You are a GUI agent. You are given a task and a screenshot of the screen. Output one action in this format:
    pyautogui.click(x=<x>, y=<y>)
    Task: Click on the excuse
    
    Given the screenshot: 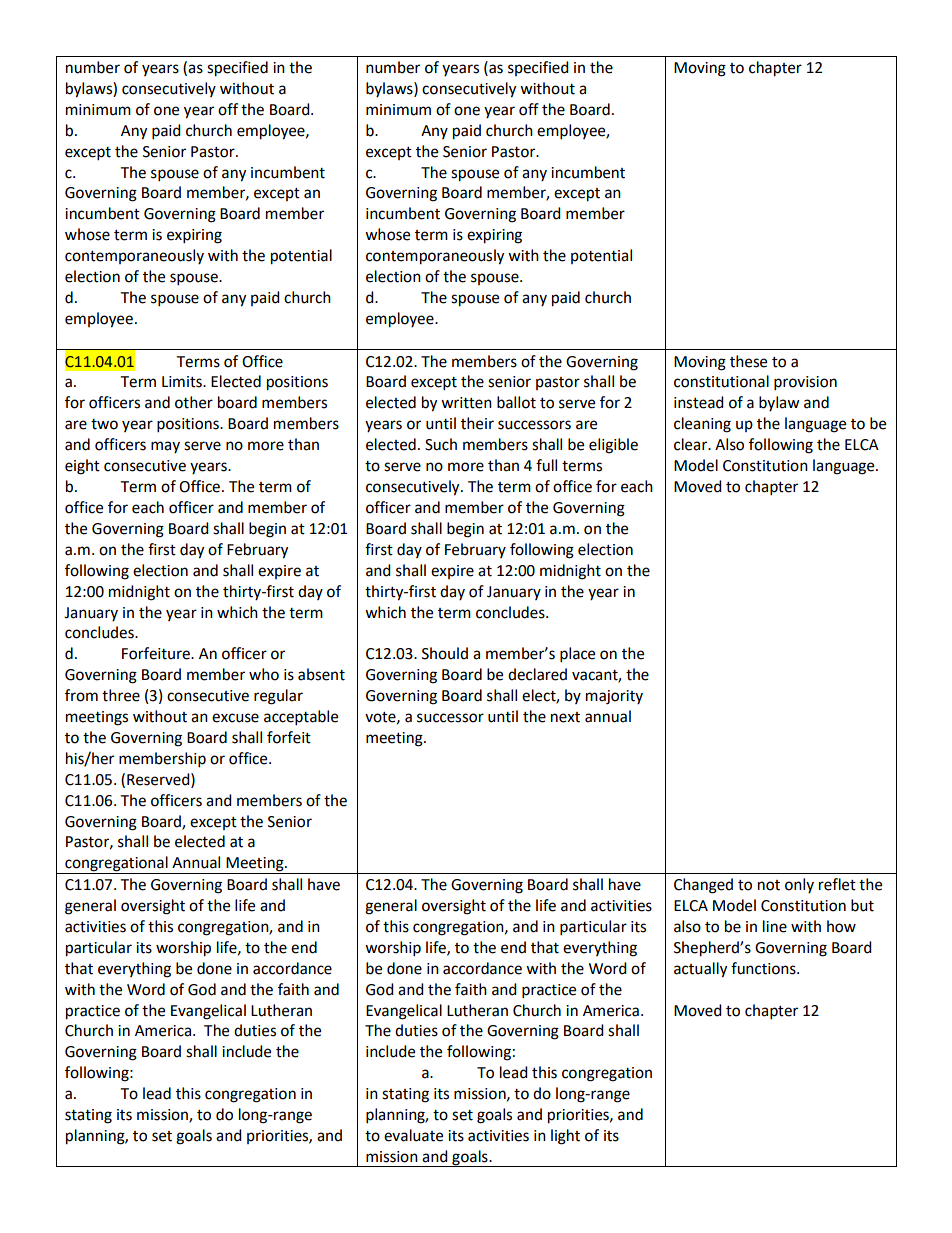 What is the action you would take?
    pyautogui.click(x=235, y=718)
